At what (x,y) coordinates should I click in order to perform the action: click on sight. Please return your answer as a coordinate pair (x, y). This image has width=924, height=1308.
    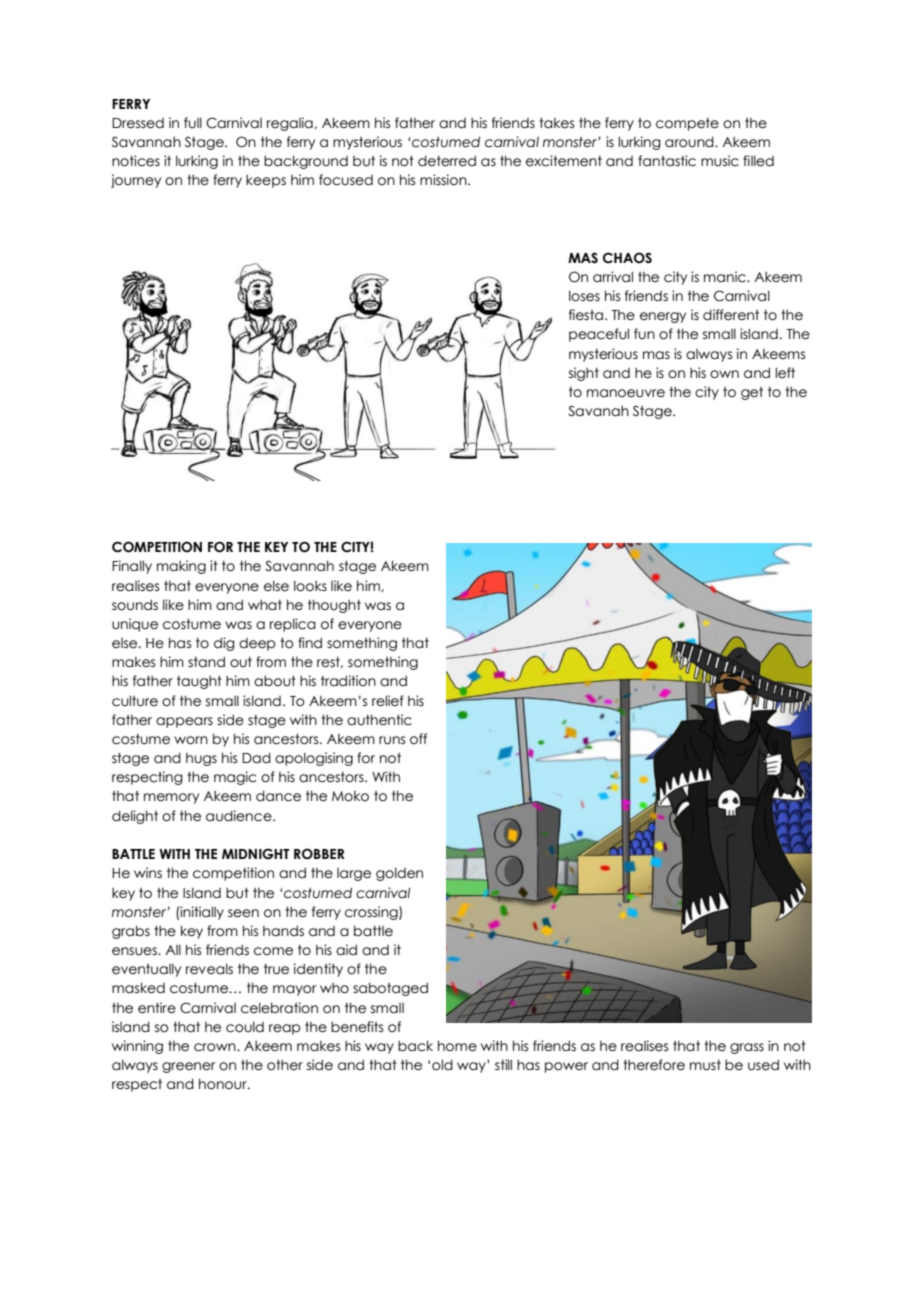
    Looking at the image, I should click on (584, 374).
